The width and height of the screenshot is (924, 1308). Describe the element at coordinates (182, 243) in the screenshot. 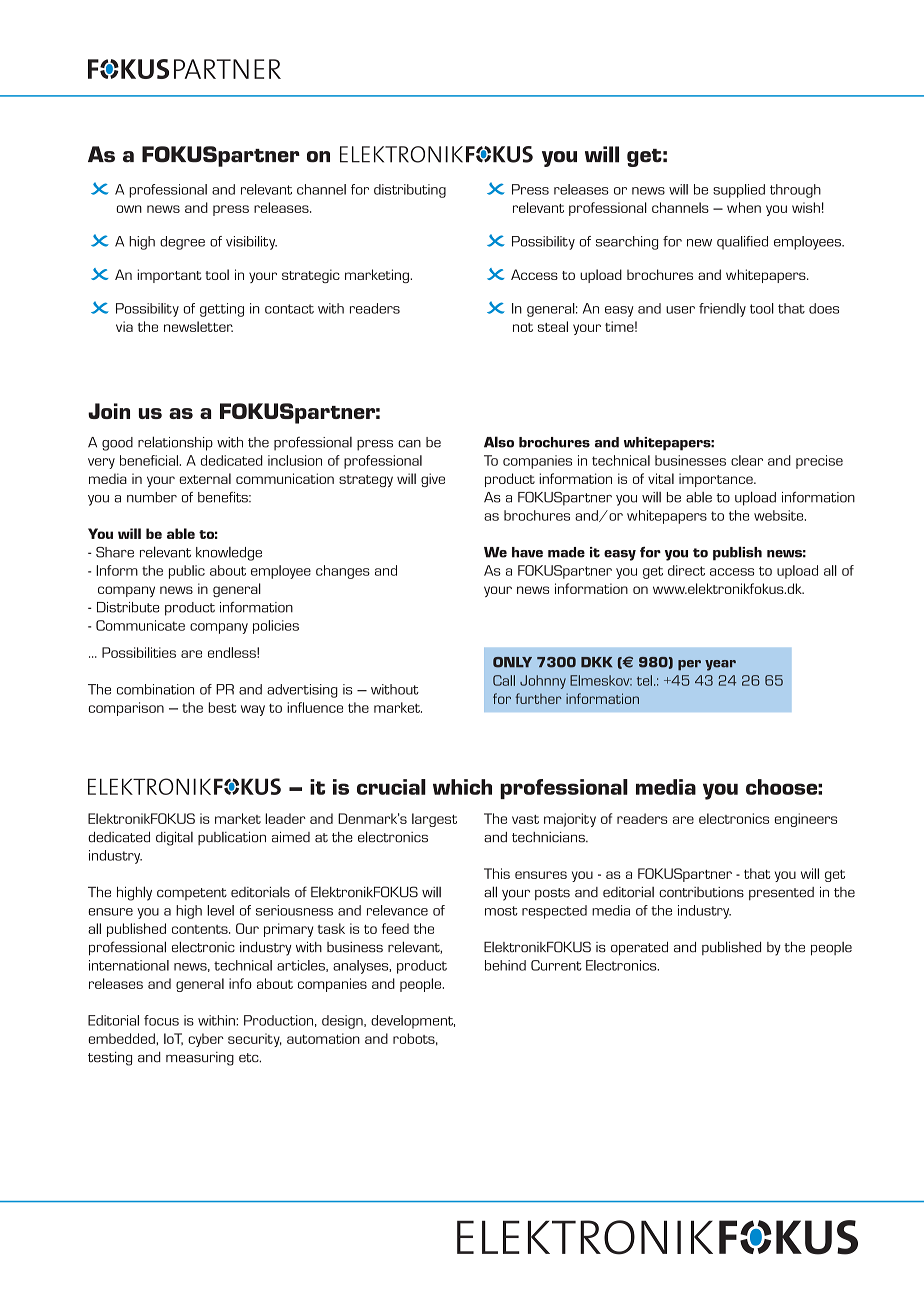

I see `degree` at that location.
